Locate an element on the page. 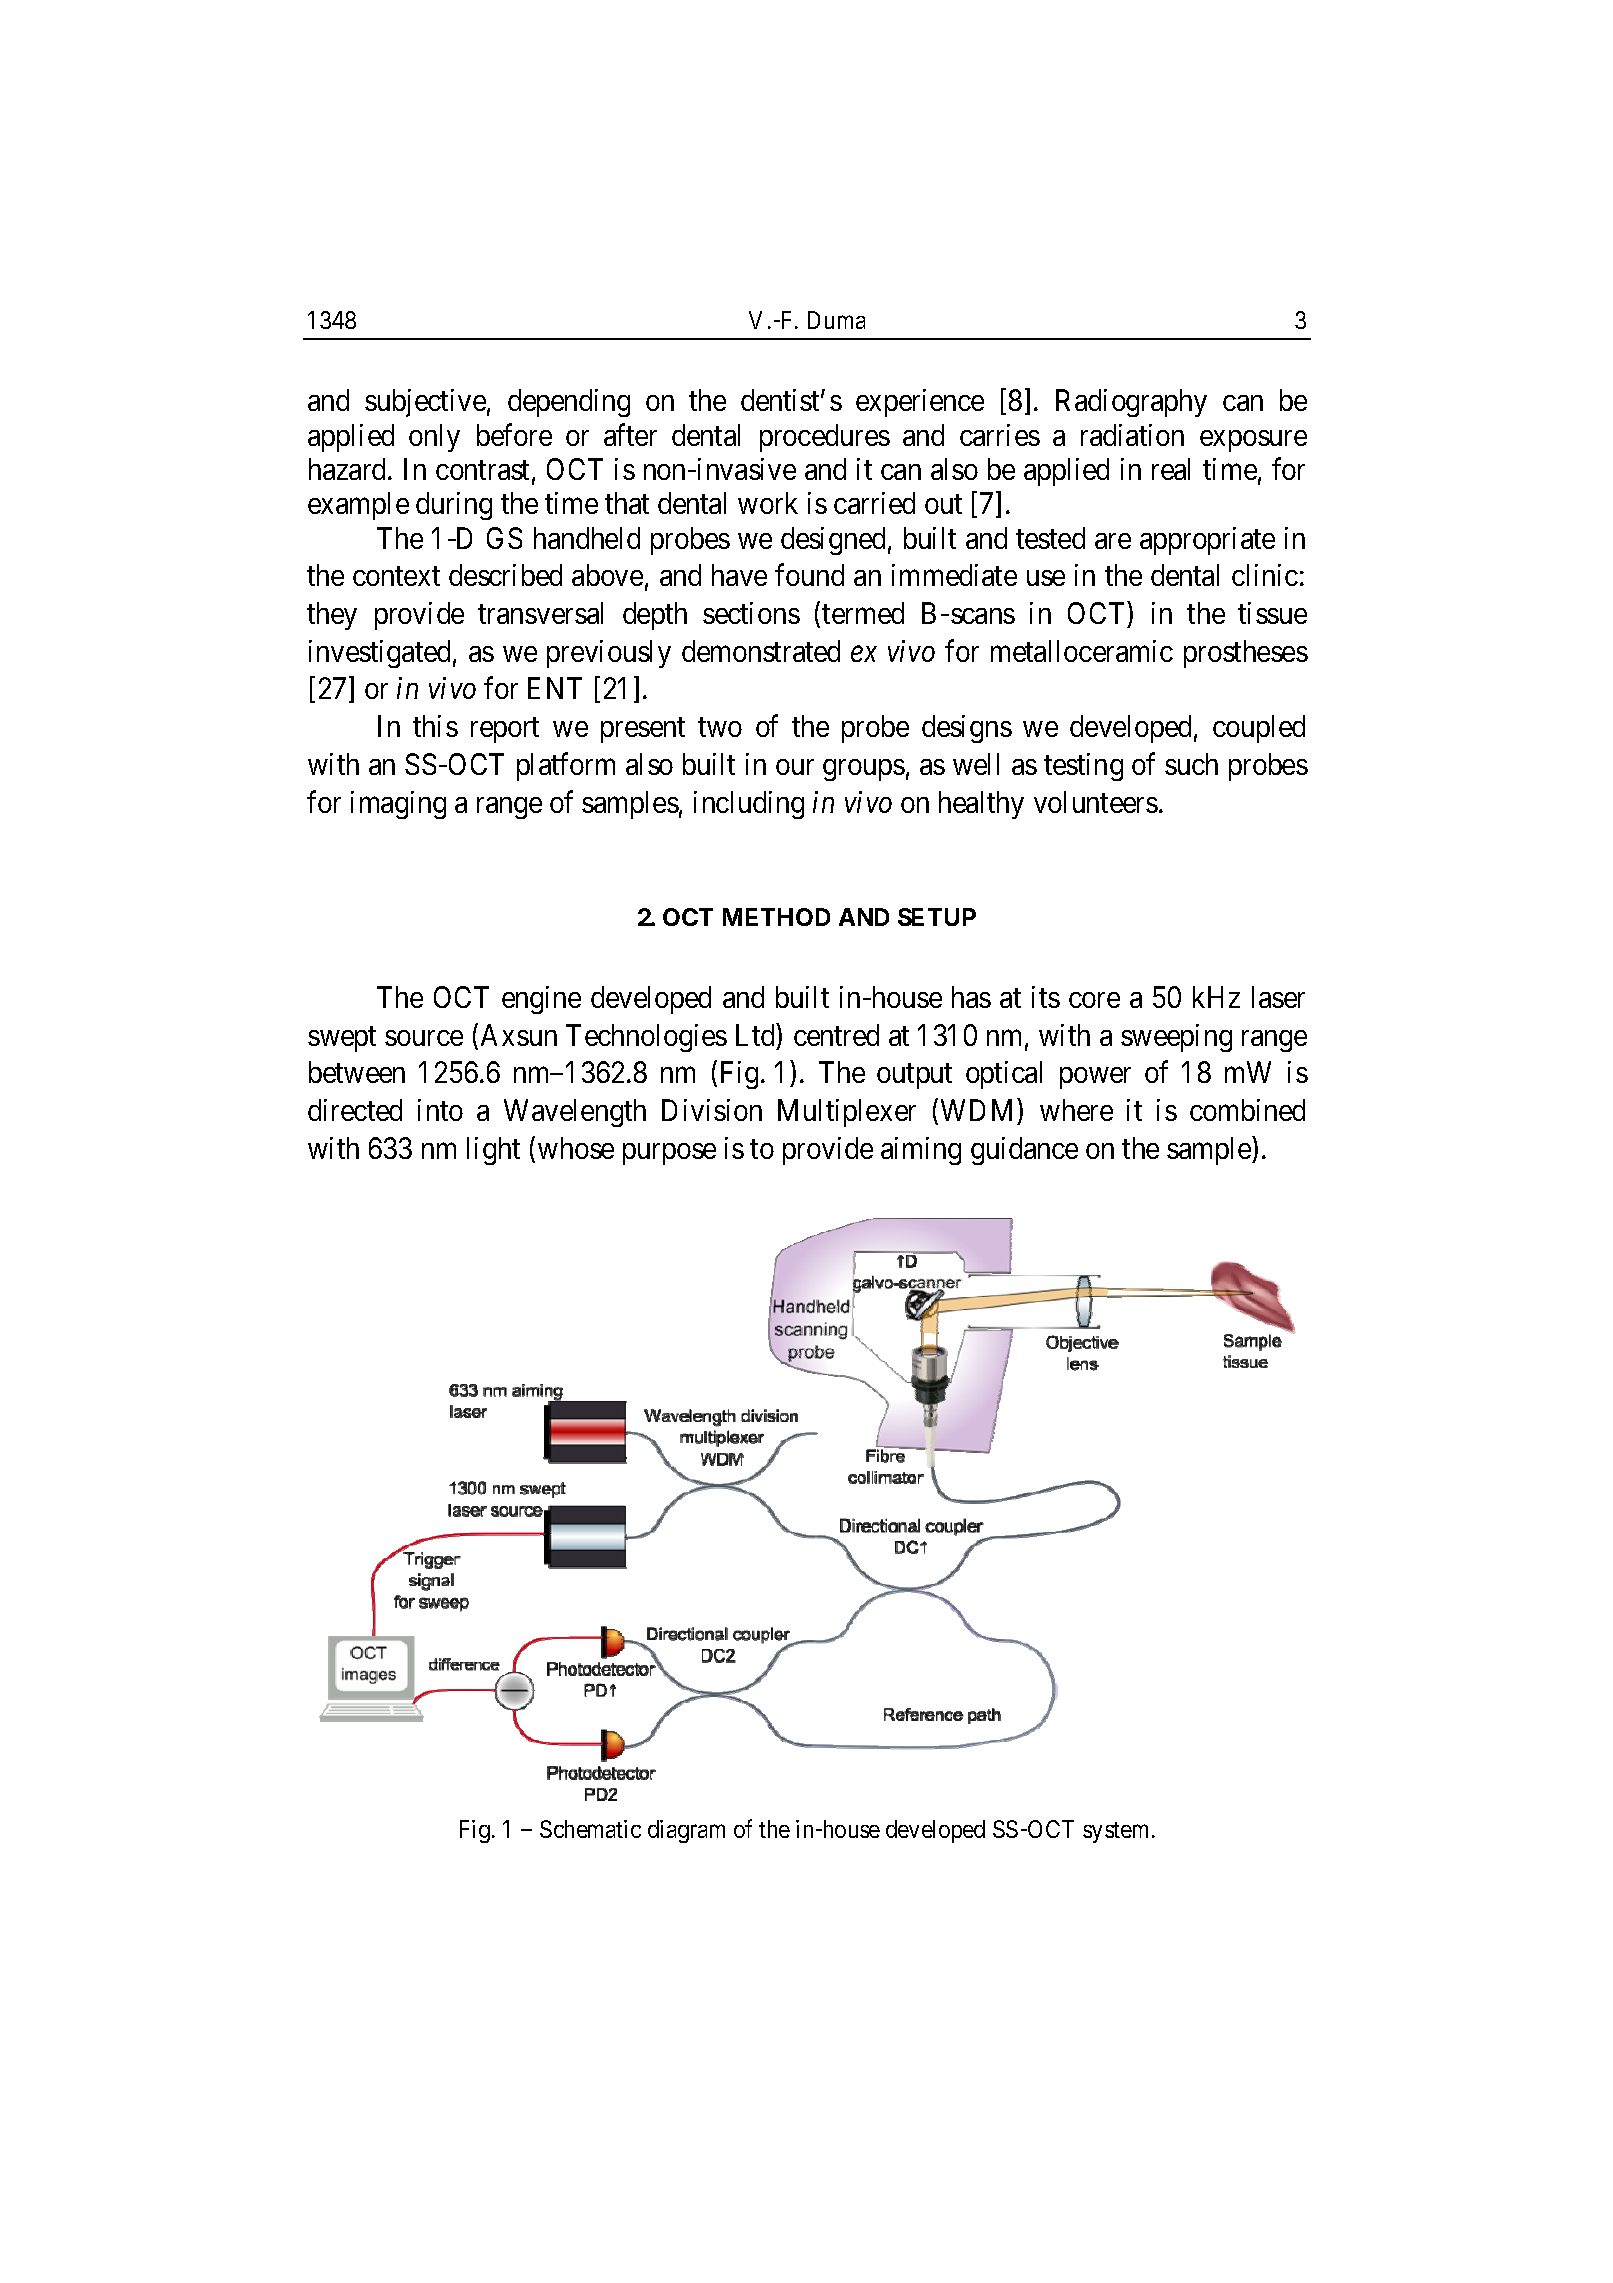 The image size is (1613, 2283). diagram is located at coordinates (686, 1831).
